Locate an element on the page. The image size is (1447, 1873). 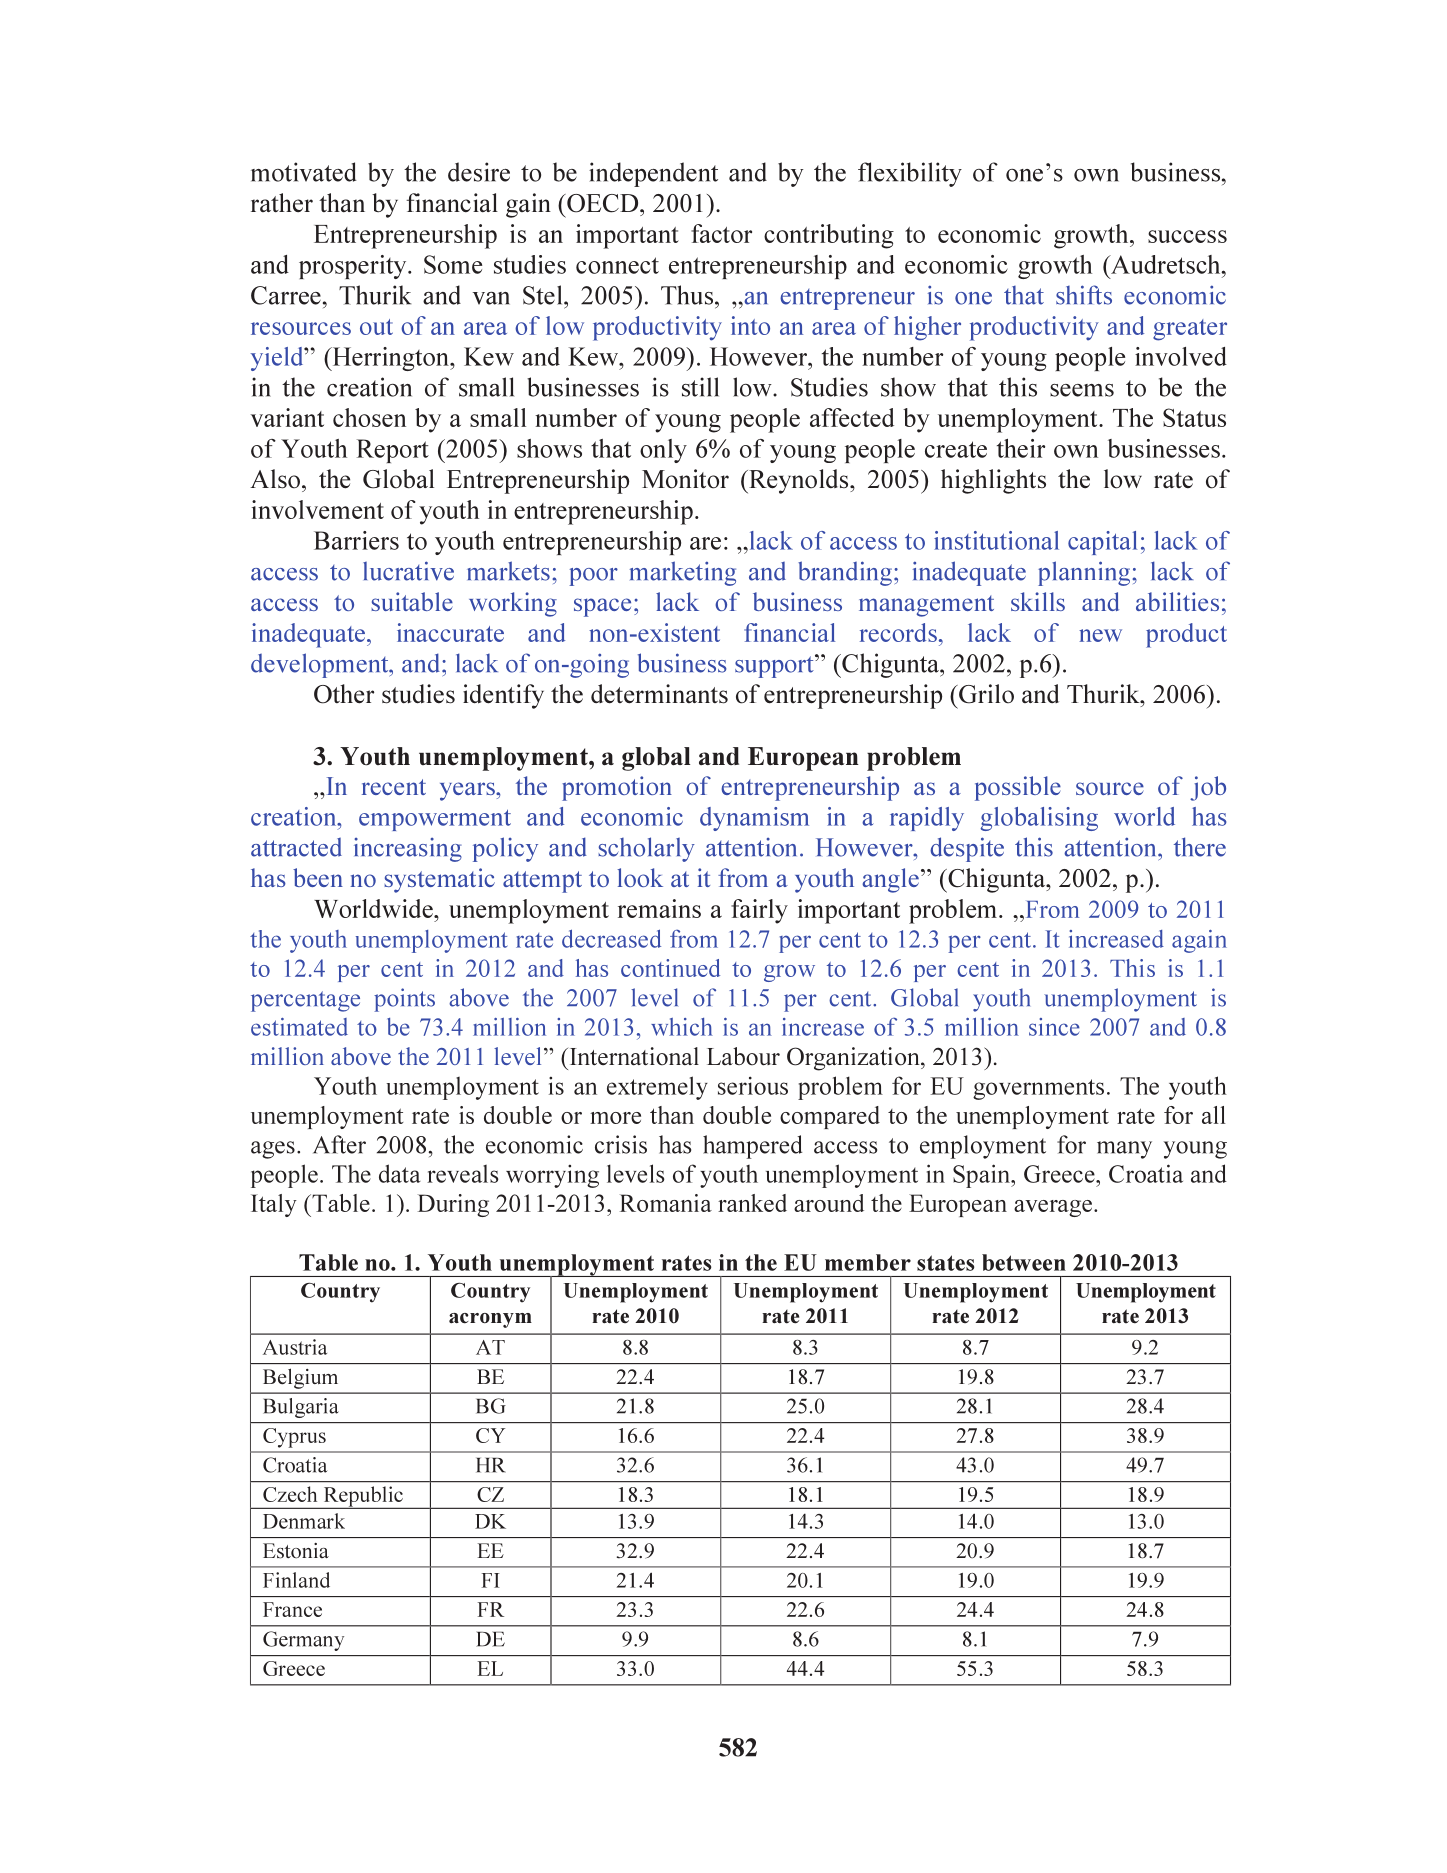
Barriers is located at coordinates (356, 540).
